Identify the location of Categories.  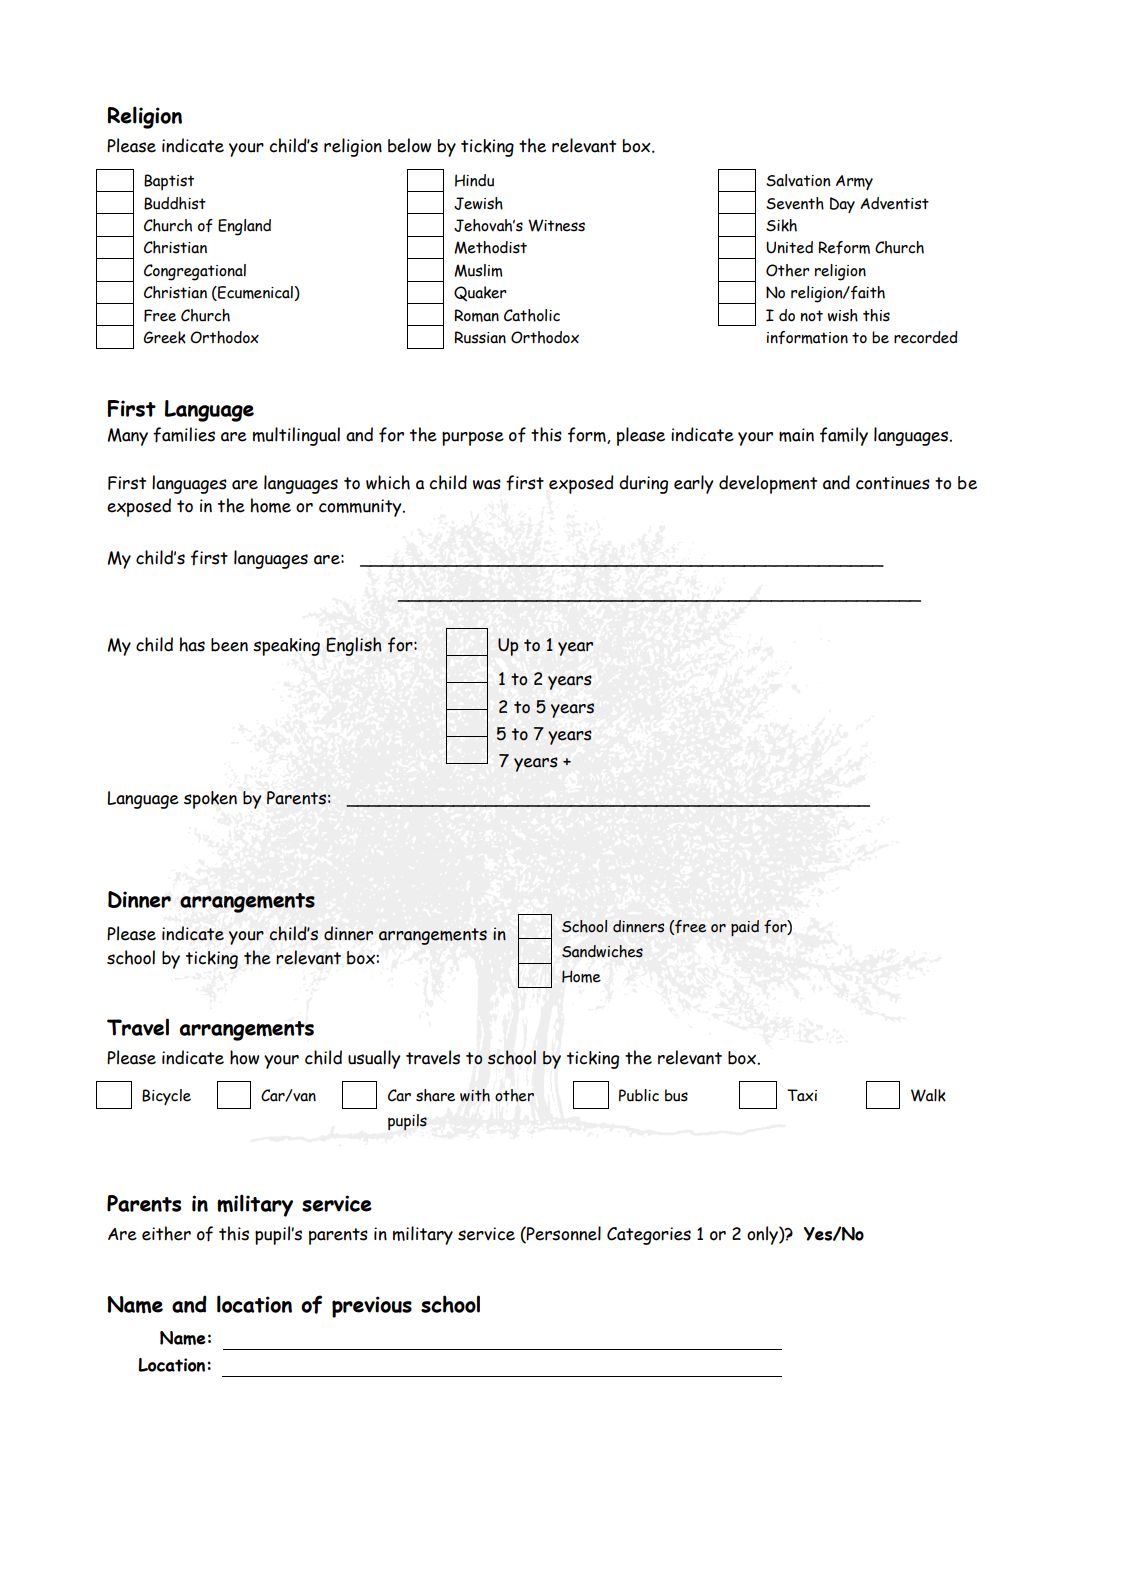
(649, 1236).
